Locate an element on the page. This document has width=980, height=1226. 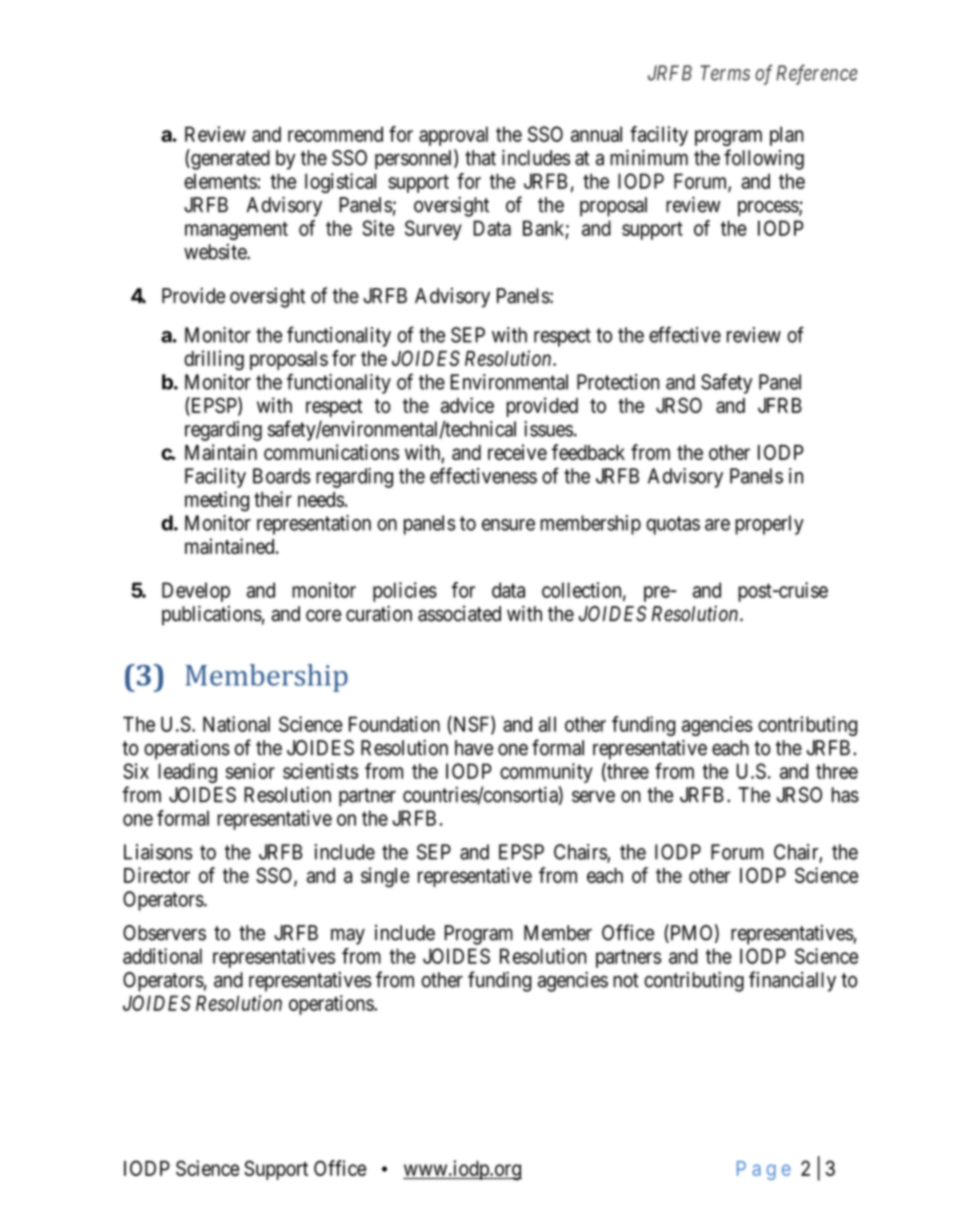
additional is located at coordinates (162, 956).
